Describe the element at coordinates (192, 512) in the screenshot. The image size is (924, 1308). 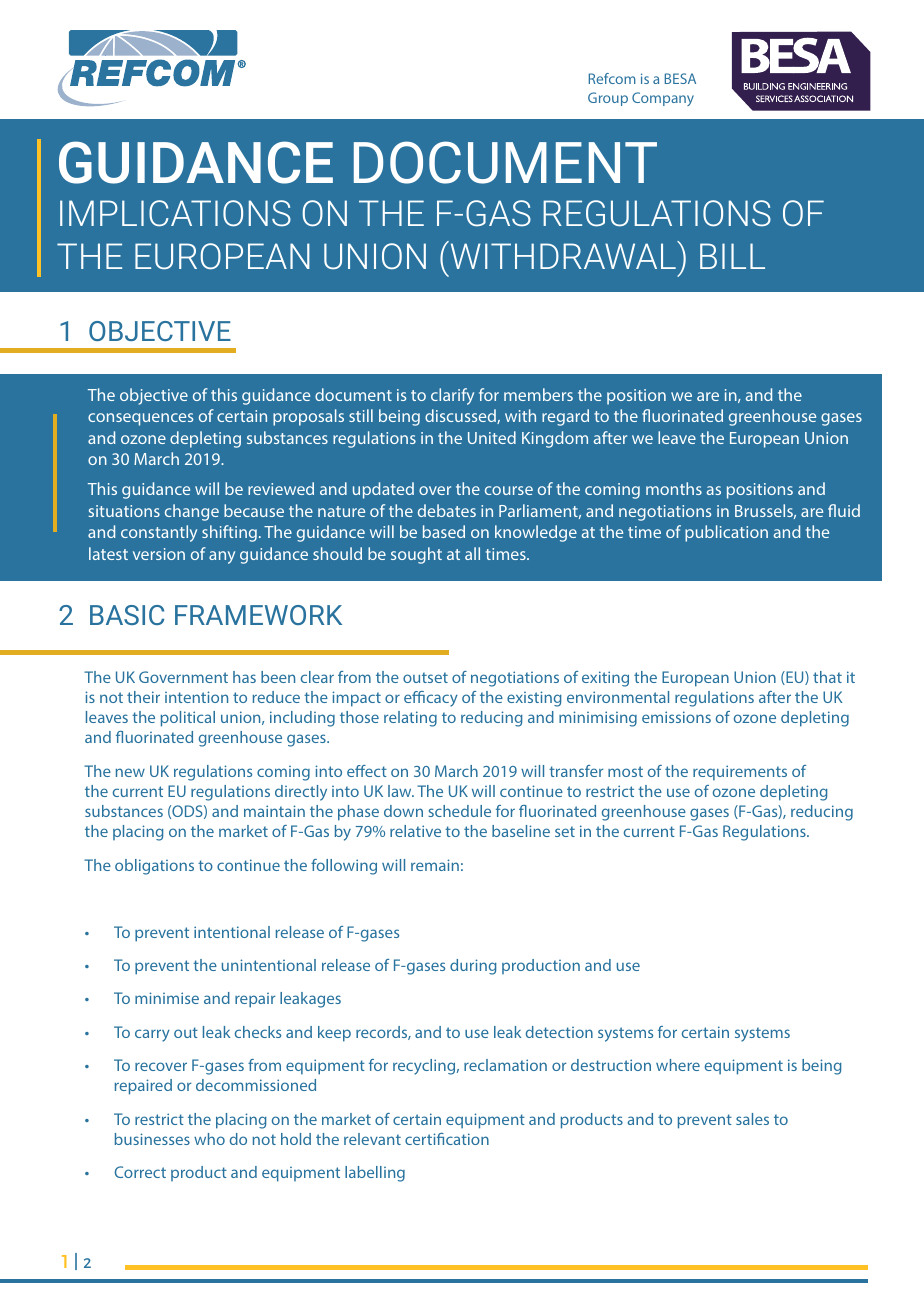
I see `change` at that location.
